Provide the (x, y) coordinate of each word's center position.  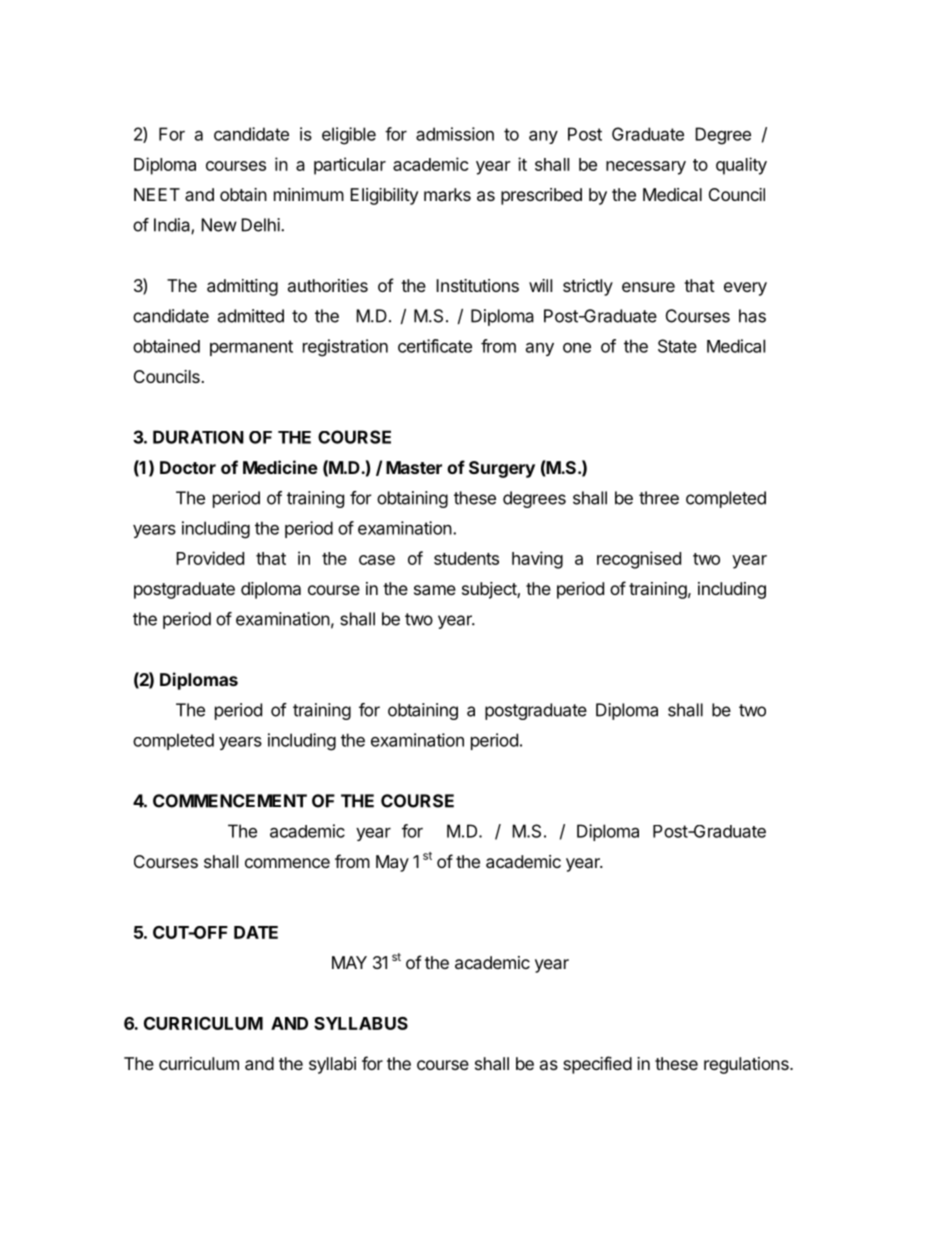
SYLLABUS (361, 1023)
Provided (210, 558)
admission (455, 134)
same (435, 590)
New (219, 225)
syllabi (332, 1065)
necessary (646, 168)
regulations (747, 1065)
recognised (639, 560)
